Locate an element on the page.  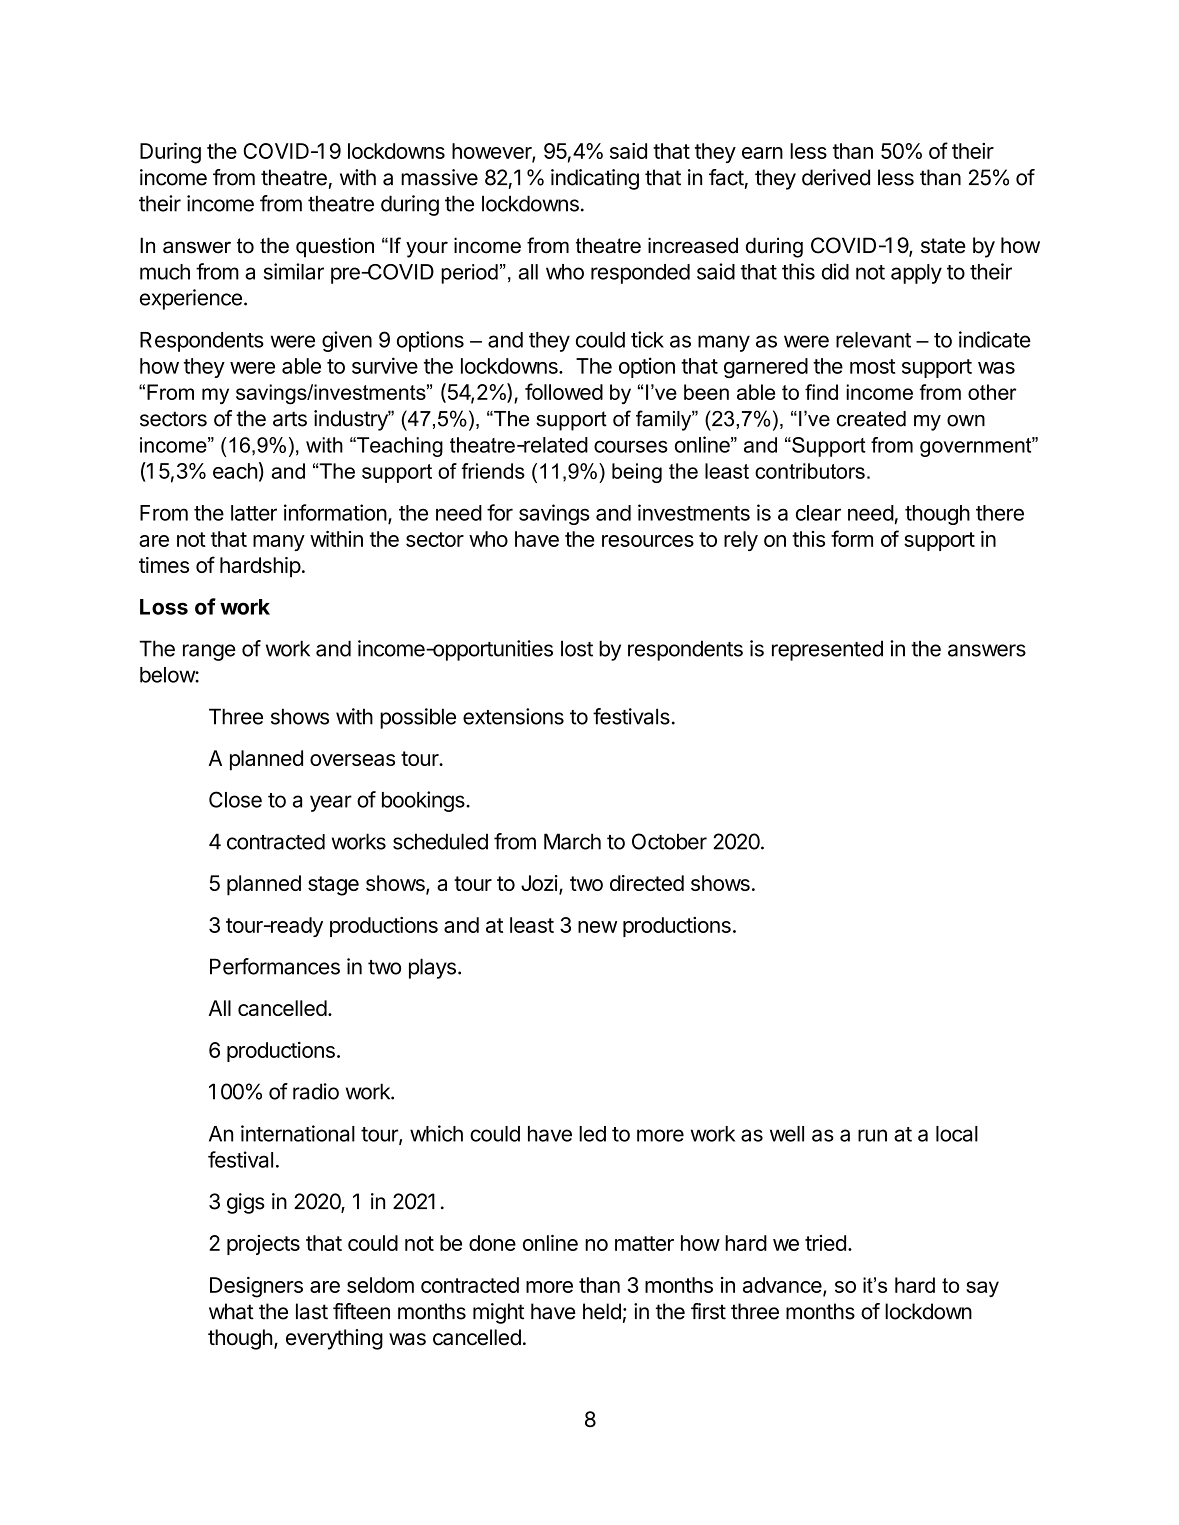
run is located at coordinates (872, 1135).
